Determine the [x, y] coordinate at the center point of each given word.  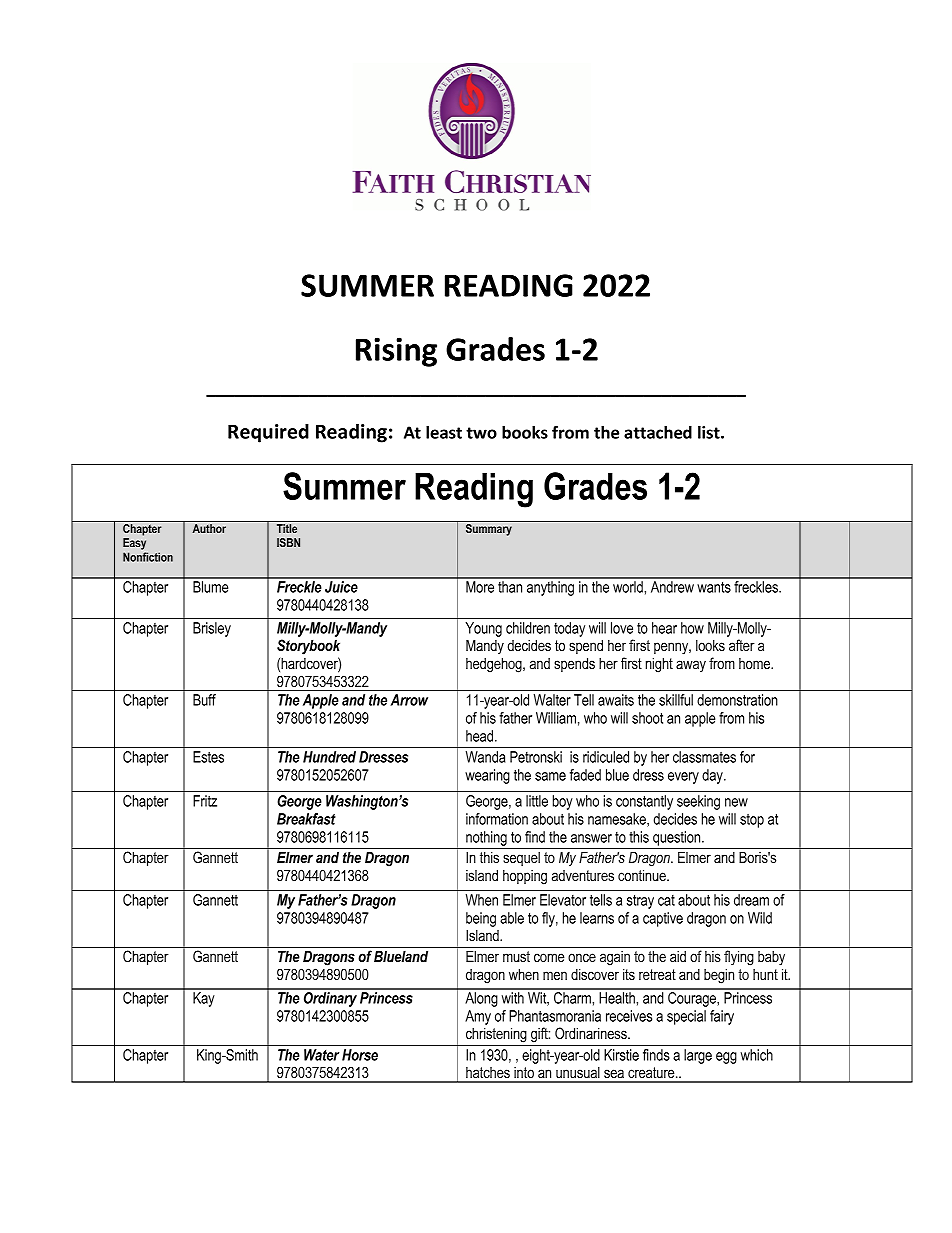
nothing [486, 838]
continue [643, 875]
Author [209, 528]
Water [321, 1055]
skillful [676, 700]
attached [658, 432]
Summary [489, 530]
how [692, 628]
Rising [396, 352]
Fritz [205, 801]
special [686, 1017]
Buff [204, 700]
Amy [478, 1017]
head [479, 736]
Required [268, 433]
